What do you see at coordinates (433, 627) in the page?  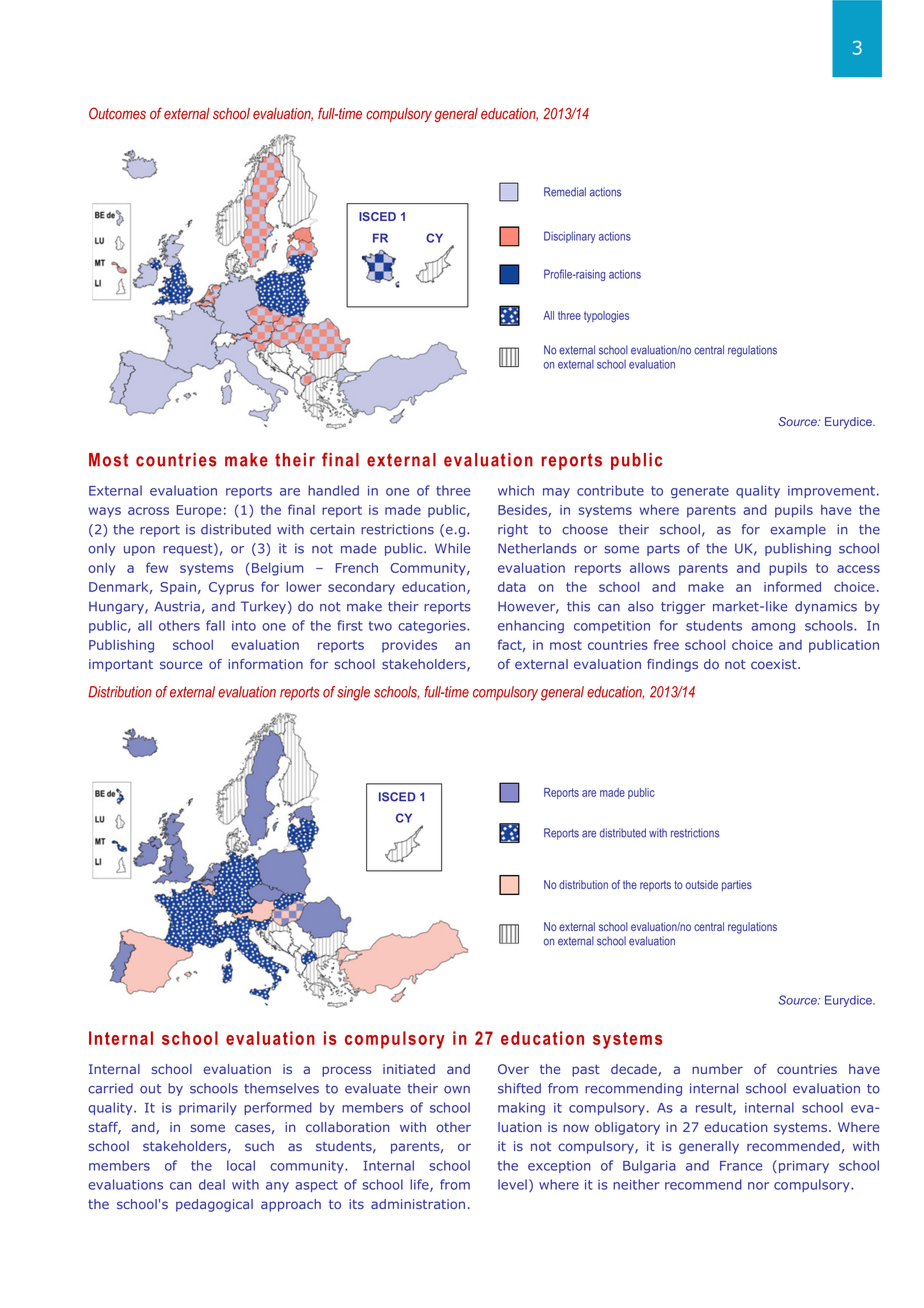 I see `categories` at bounding box center [433, 627].
